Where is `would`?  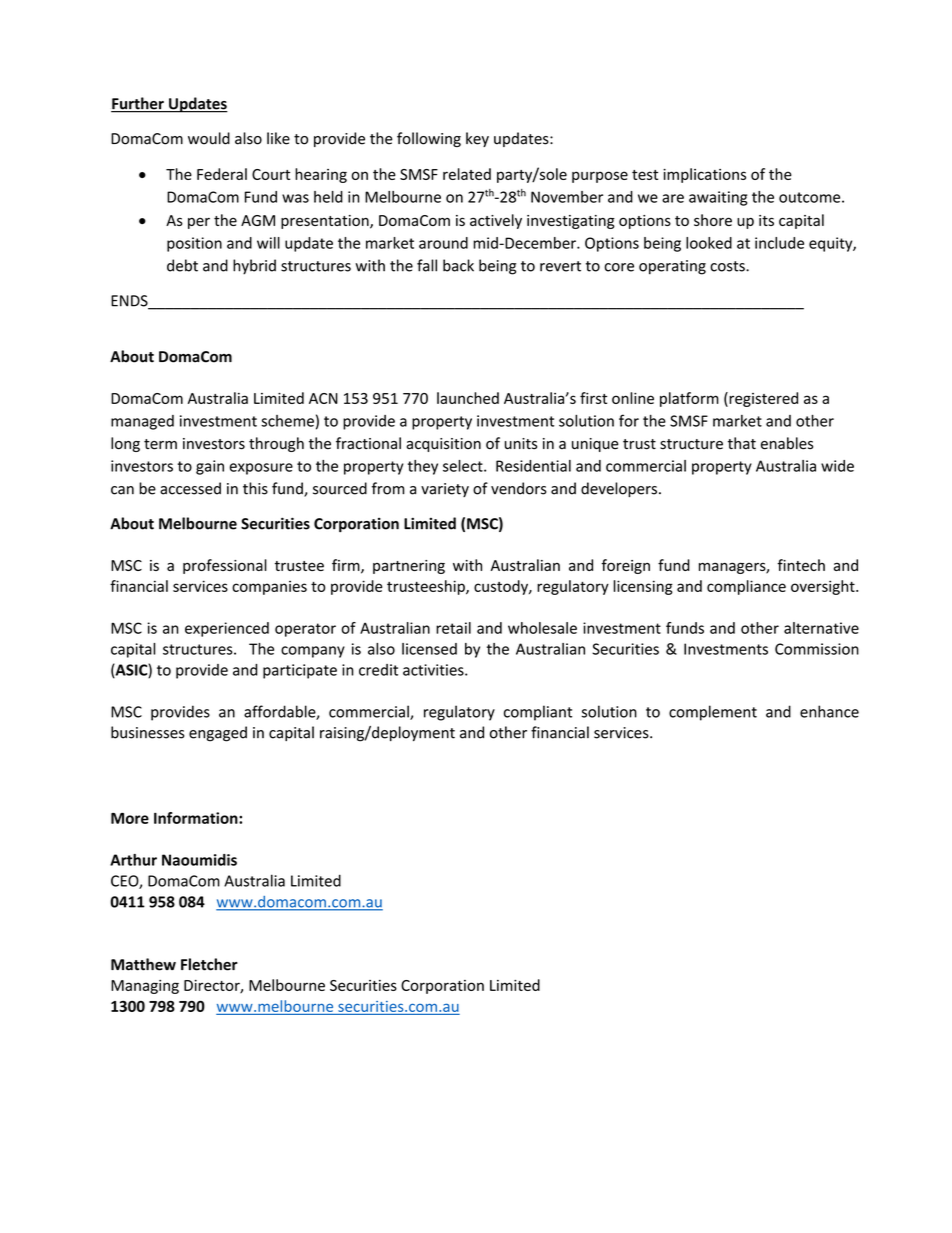 would is located at coordinates (209, 138).
